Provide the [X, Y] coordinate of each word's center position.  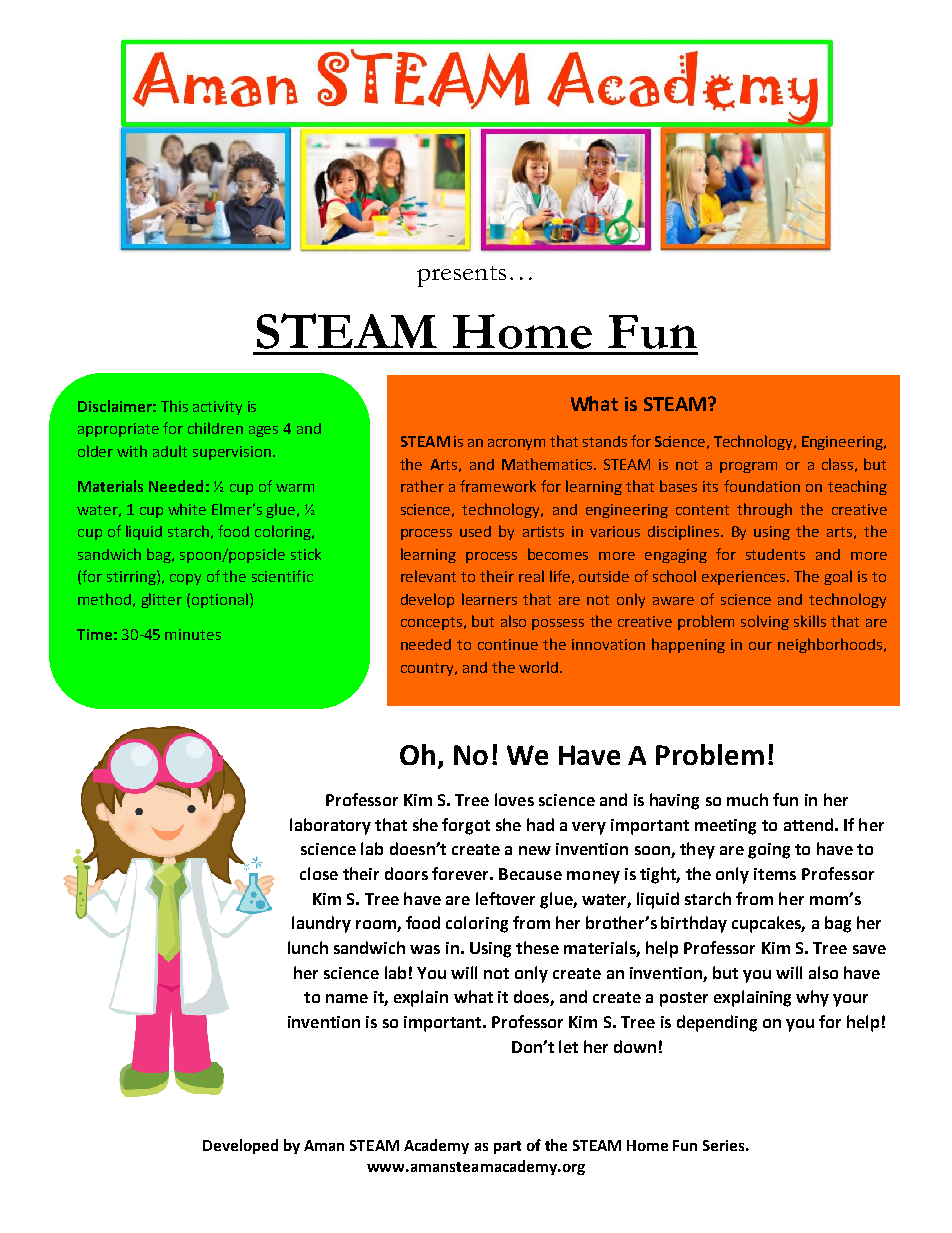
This [174, 406]
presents [461, 276]
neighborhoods [831, 645]
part [507, 1147]
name [347, 998]
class [837, 464]
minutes [193, 634]
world [540, 667]
